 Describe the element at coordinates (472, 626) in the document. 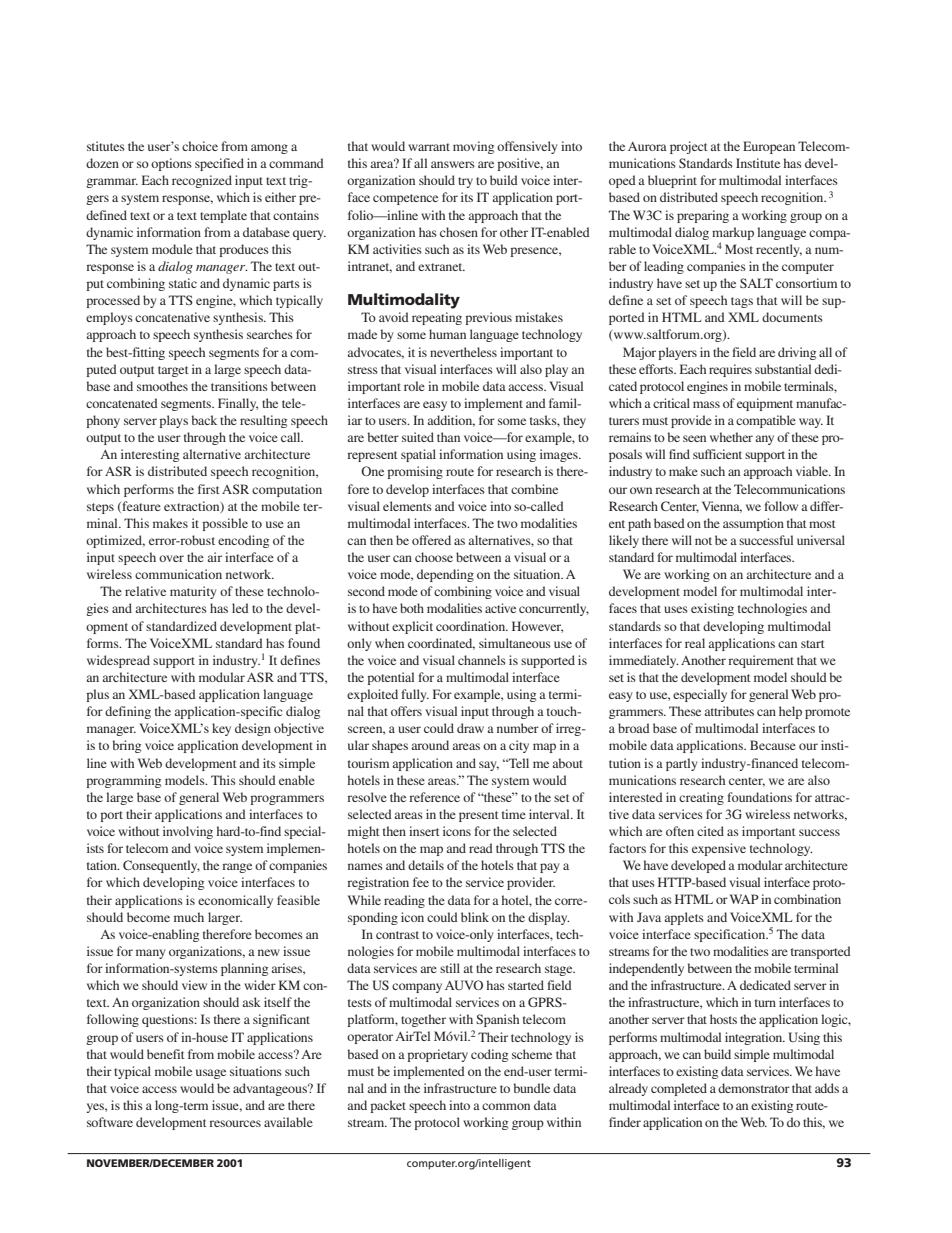

I see `coordination` at that location.
